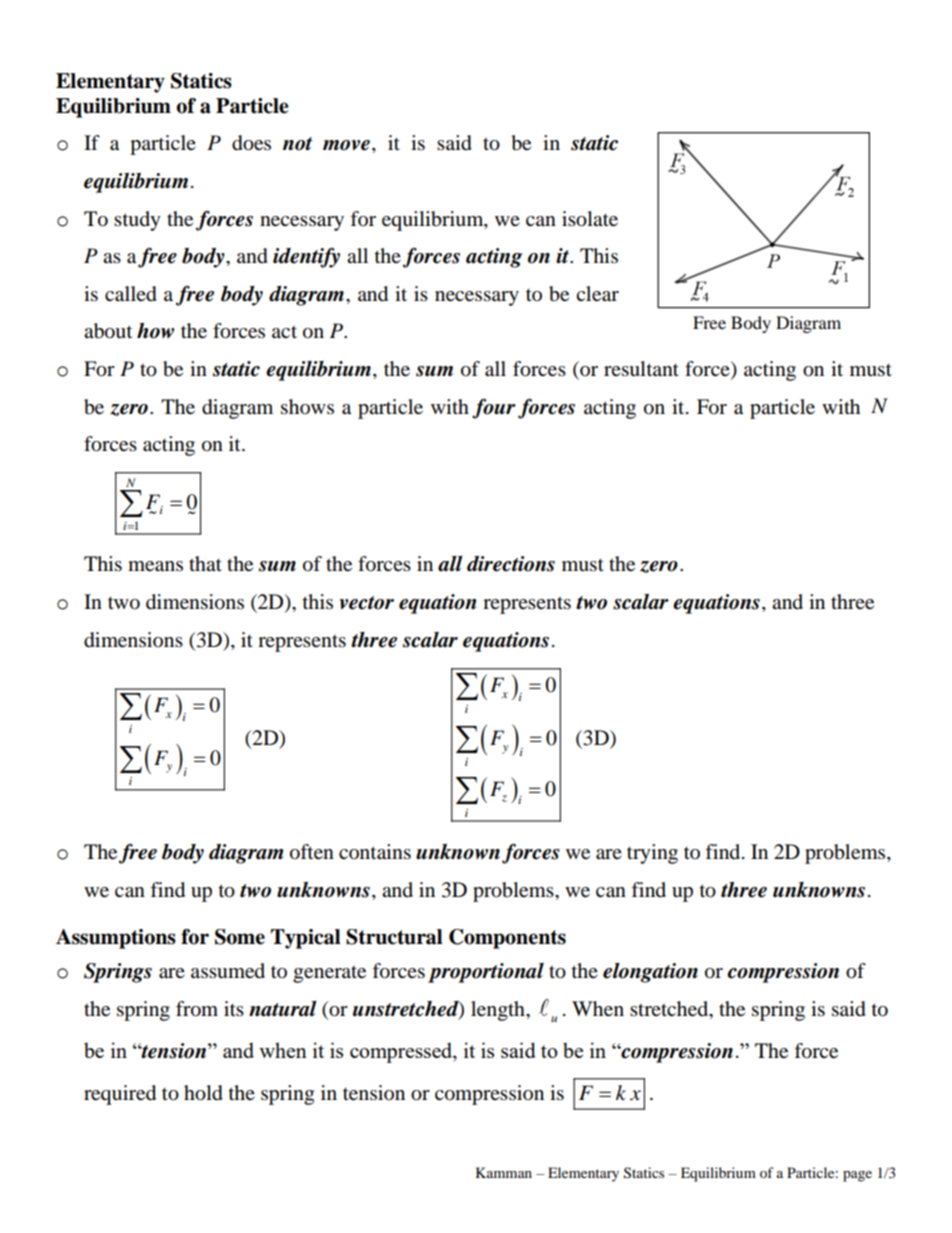 This image has height=1233, width=952. Describe the element at coordinates (511, 564) in the image. I see `directions` at that location.
